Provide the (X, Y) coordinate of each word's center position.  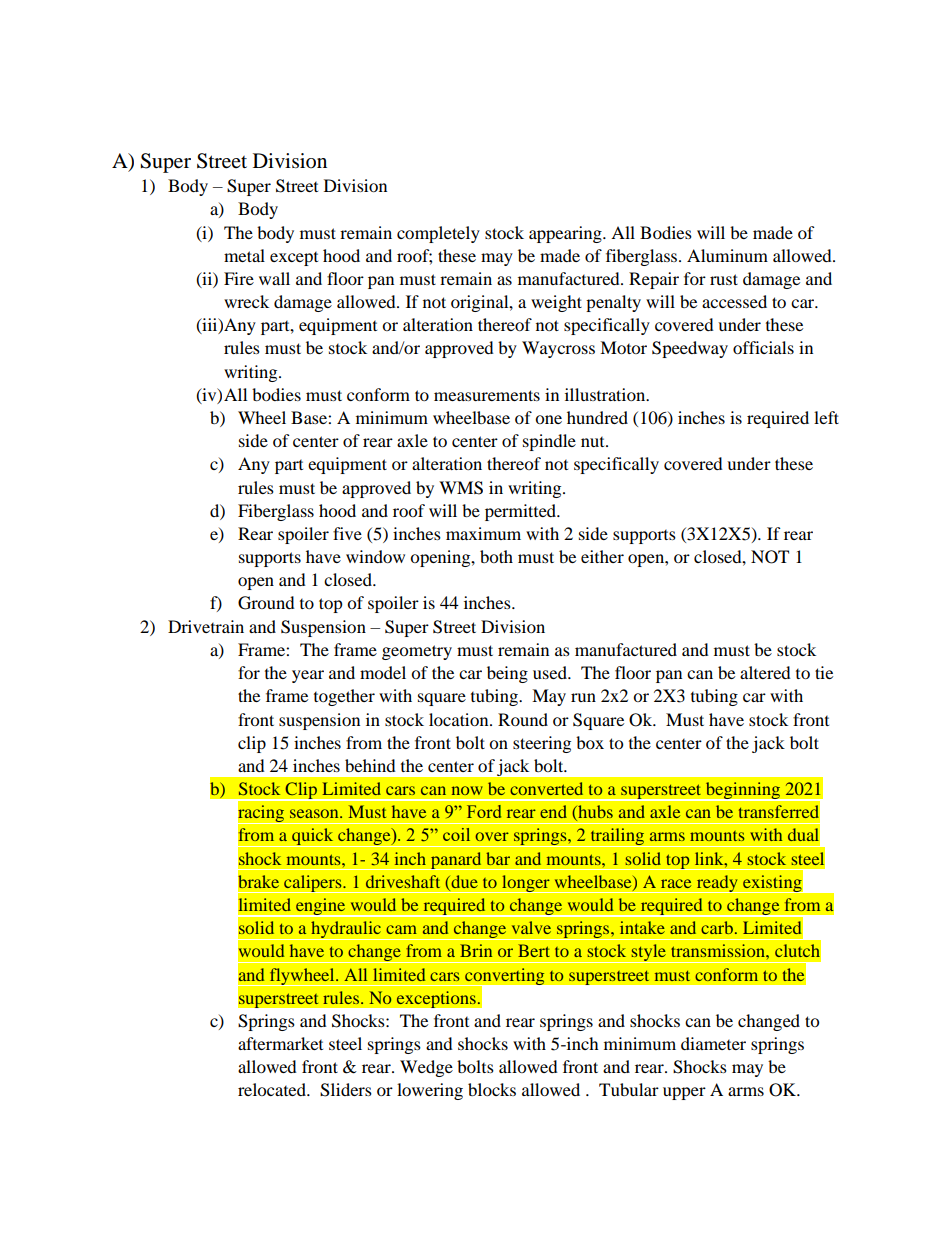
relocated (273, 1089)
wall (274, 278)
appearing (566, 234)
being (507, 674)
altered (765, 672)
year (308, 676)
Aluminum (727, 255)
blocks (492, 1089)
